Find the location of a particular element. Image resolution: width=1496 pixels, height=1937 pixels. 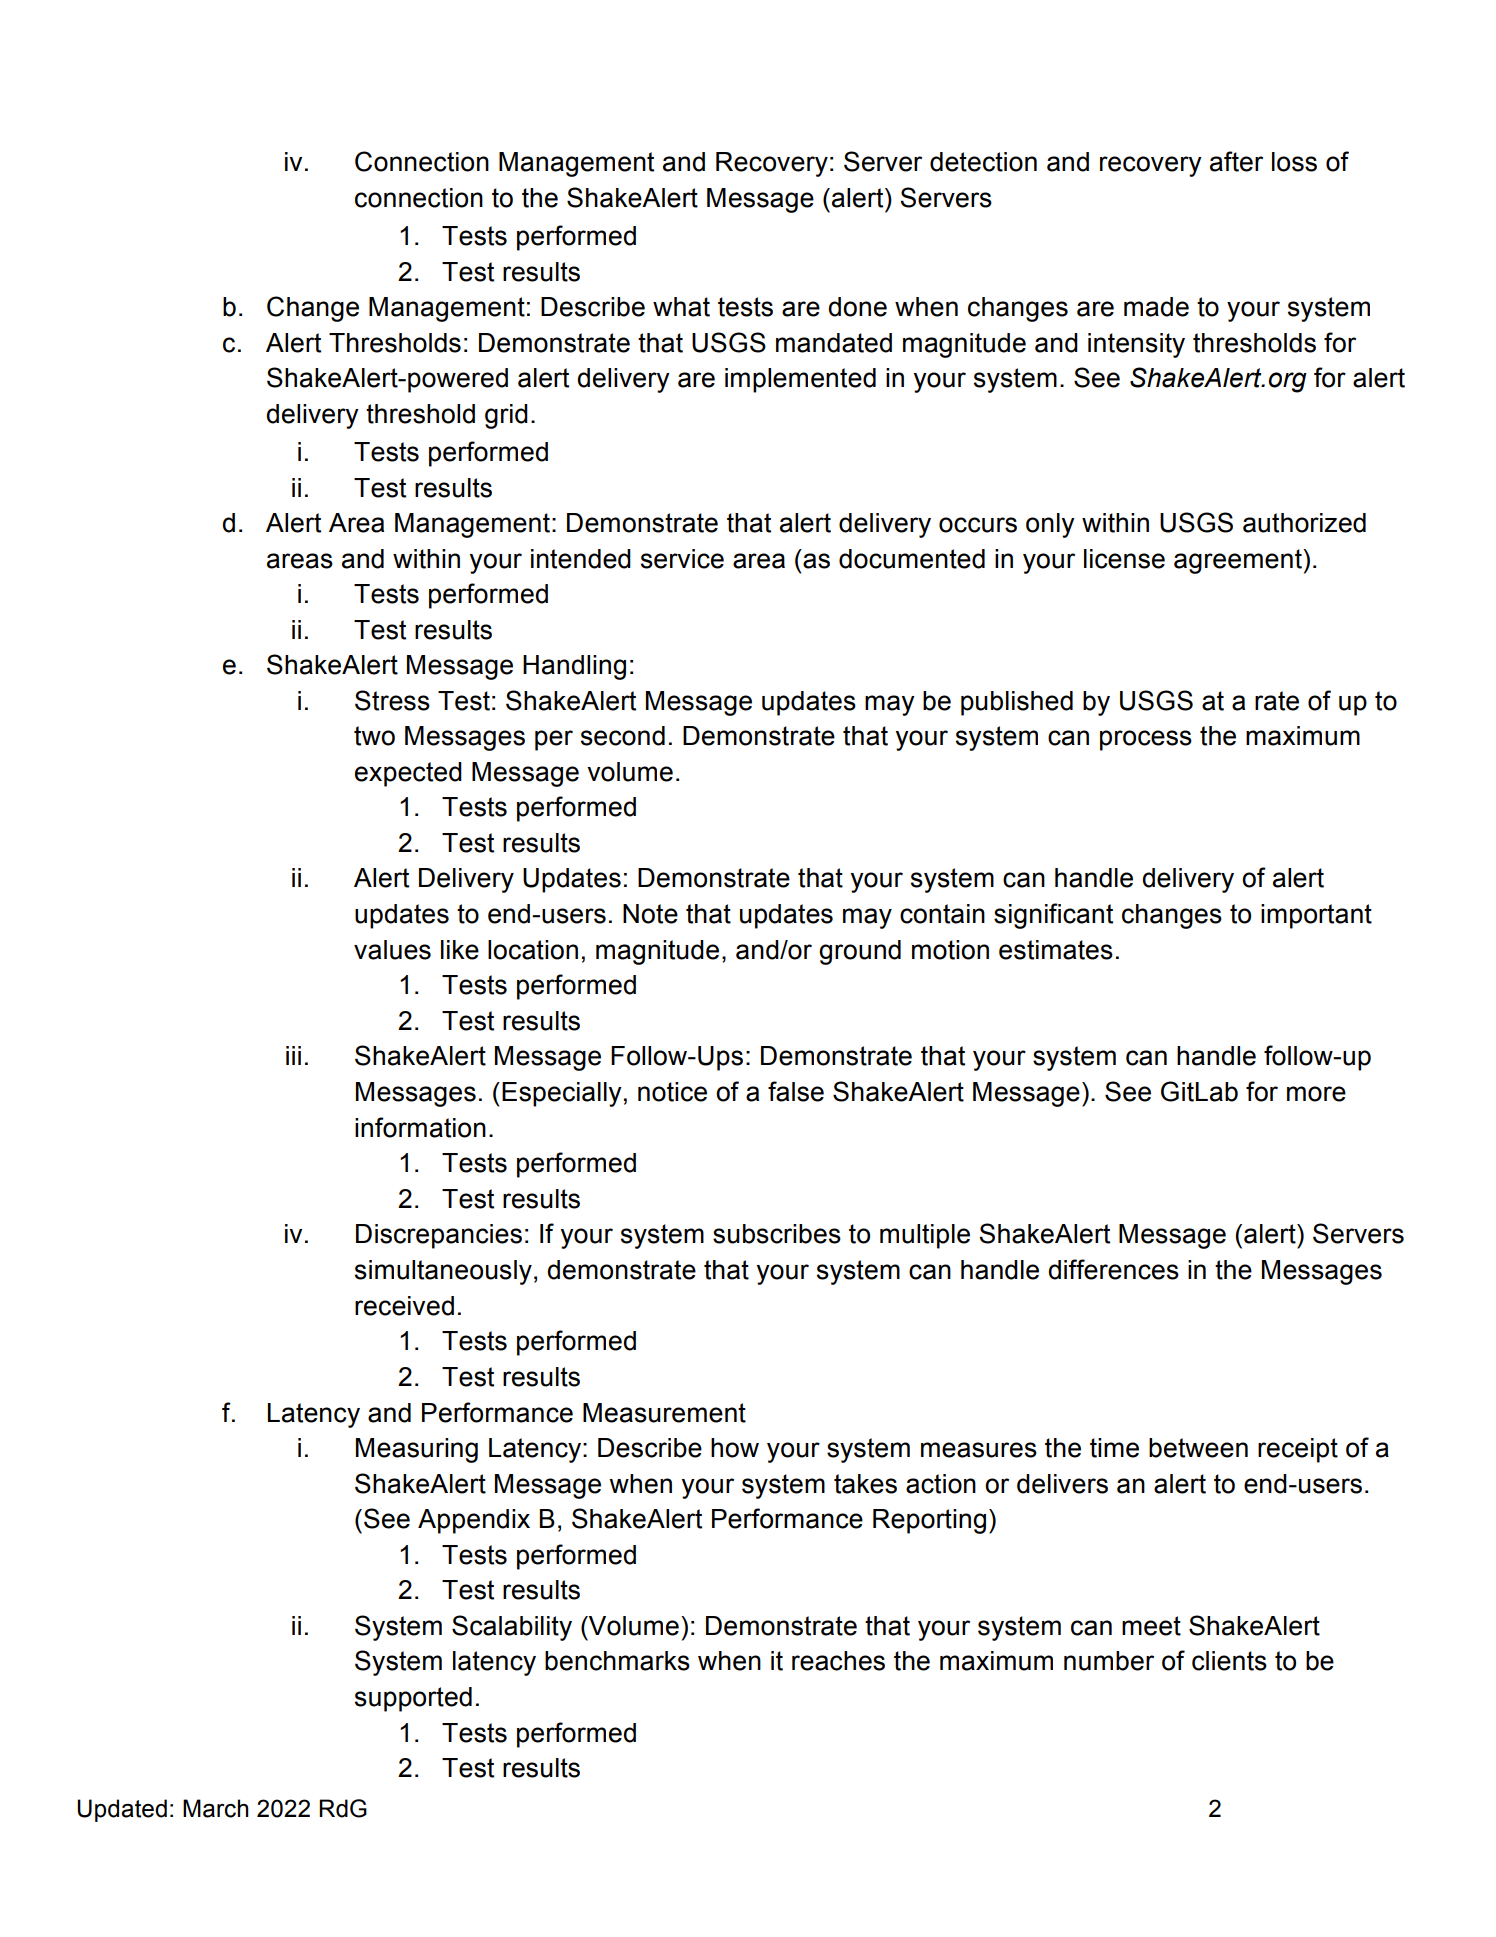

Note is located at coordinates (650, 914).
